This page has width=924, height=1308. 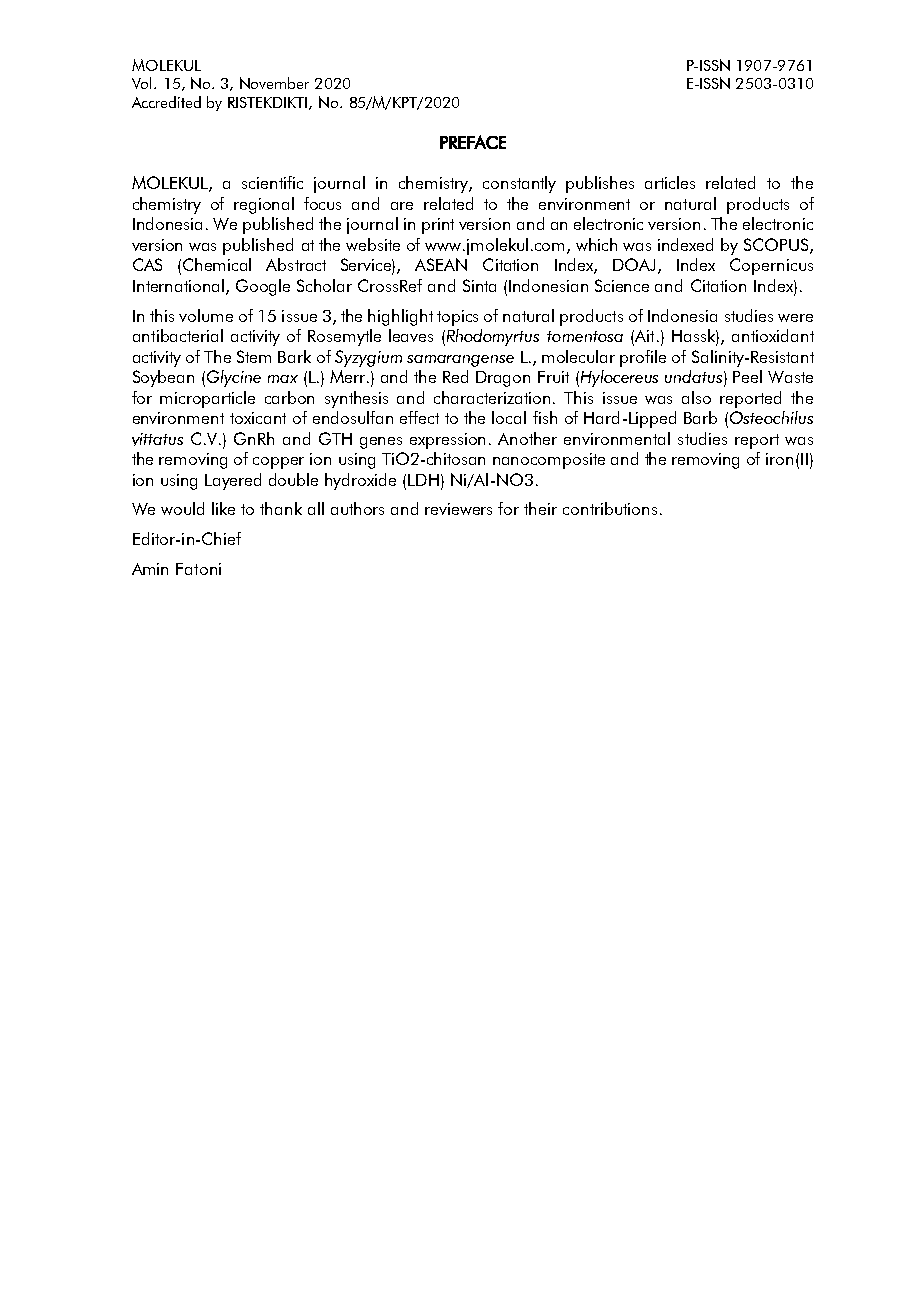 What do you see at coordinates (166, 102) in the page?
I see `Accredited` at bounding box center [166, 102].
